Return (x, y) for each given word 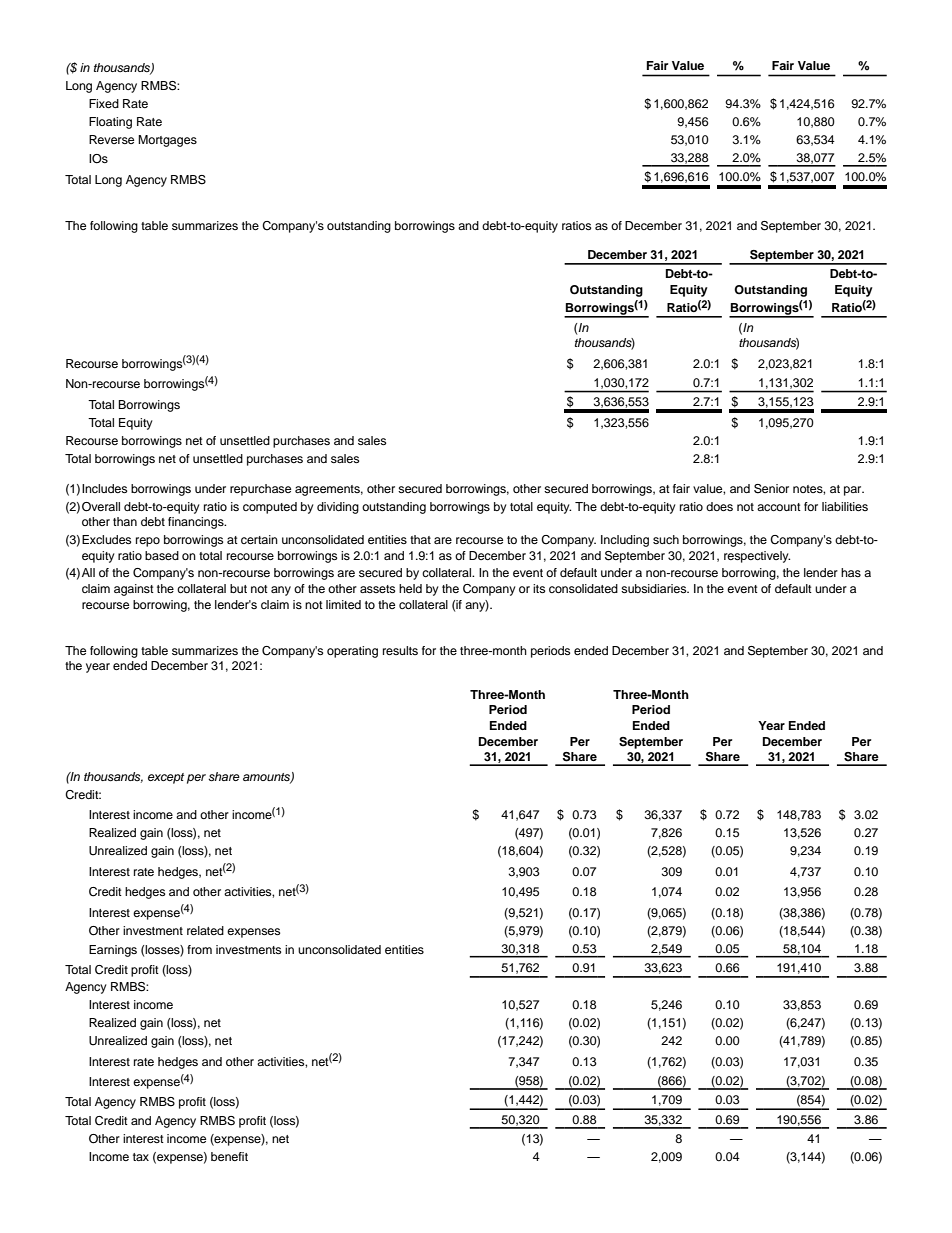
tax (141, 1157)
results (400, 650)
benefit (229, 1156)
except (166, 778)
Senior (771, 489)
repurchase (260, 490)
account (779, 507)
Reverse (111, 139)
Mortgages (167, 141)
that (420, 539)
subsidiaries (655, 588)
